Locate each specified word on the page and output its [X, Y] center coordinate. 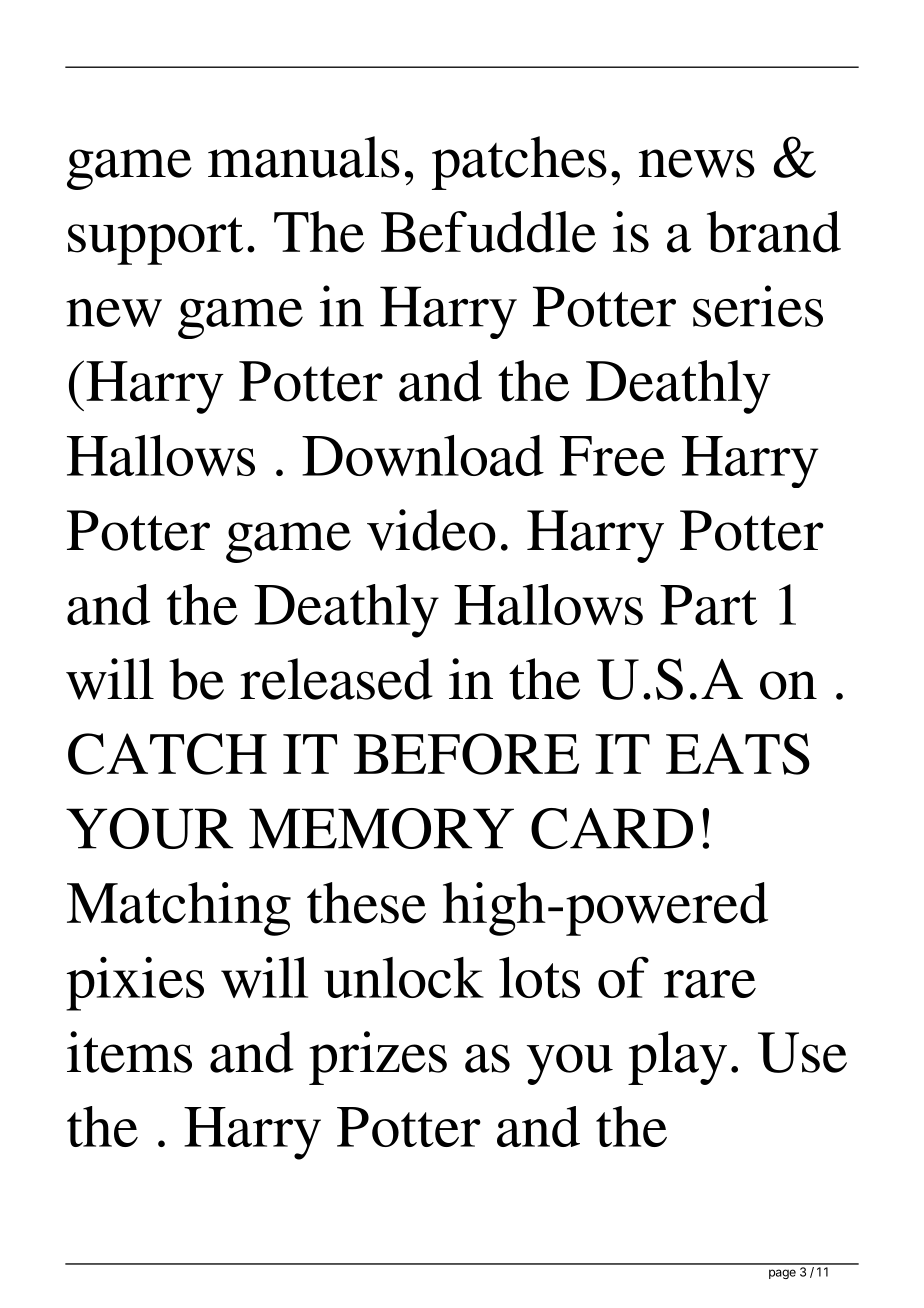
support [155, 241]
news [697, 163]
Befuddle [488, 232]
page [782, 1274]
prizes [378, 1058]
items [129, 1052]
